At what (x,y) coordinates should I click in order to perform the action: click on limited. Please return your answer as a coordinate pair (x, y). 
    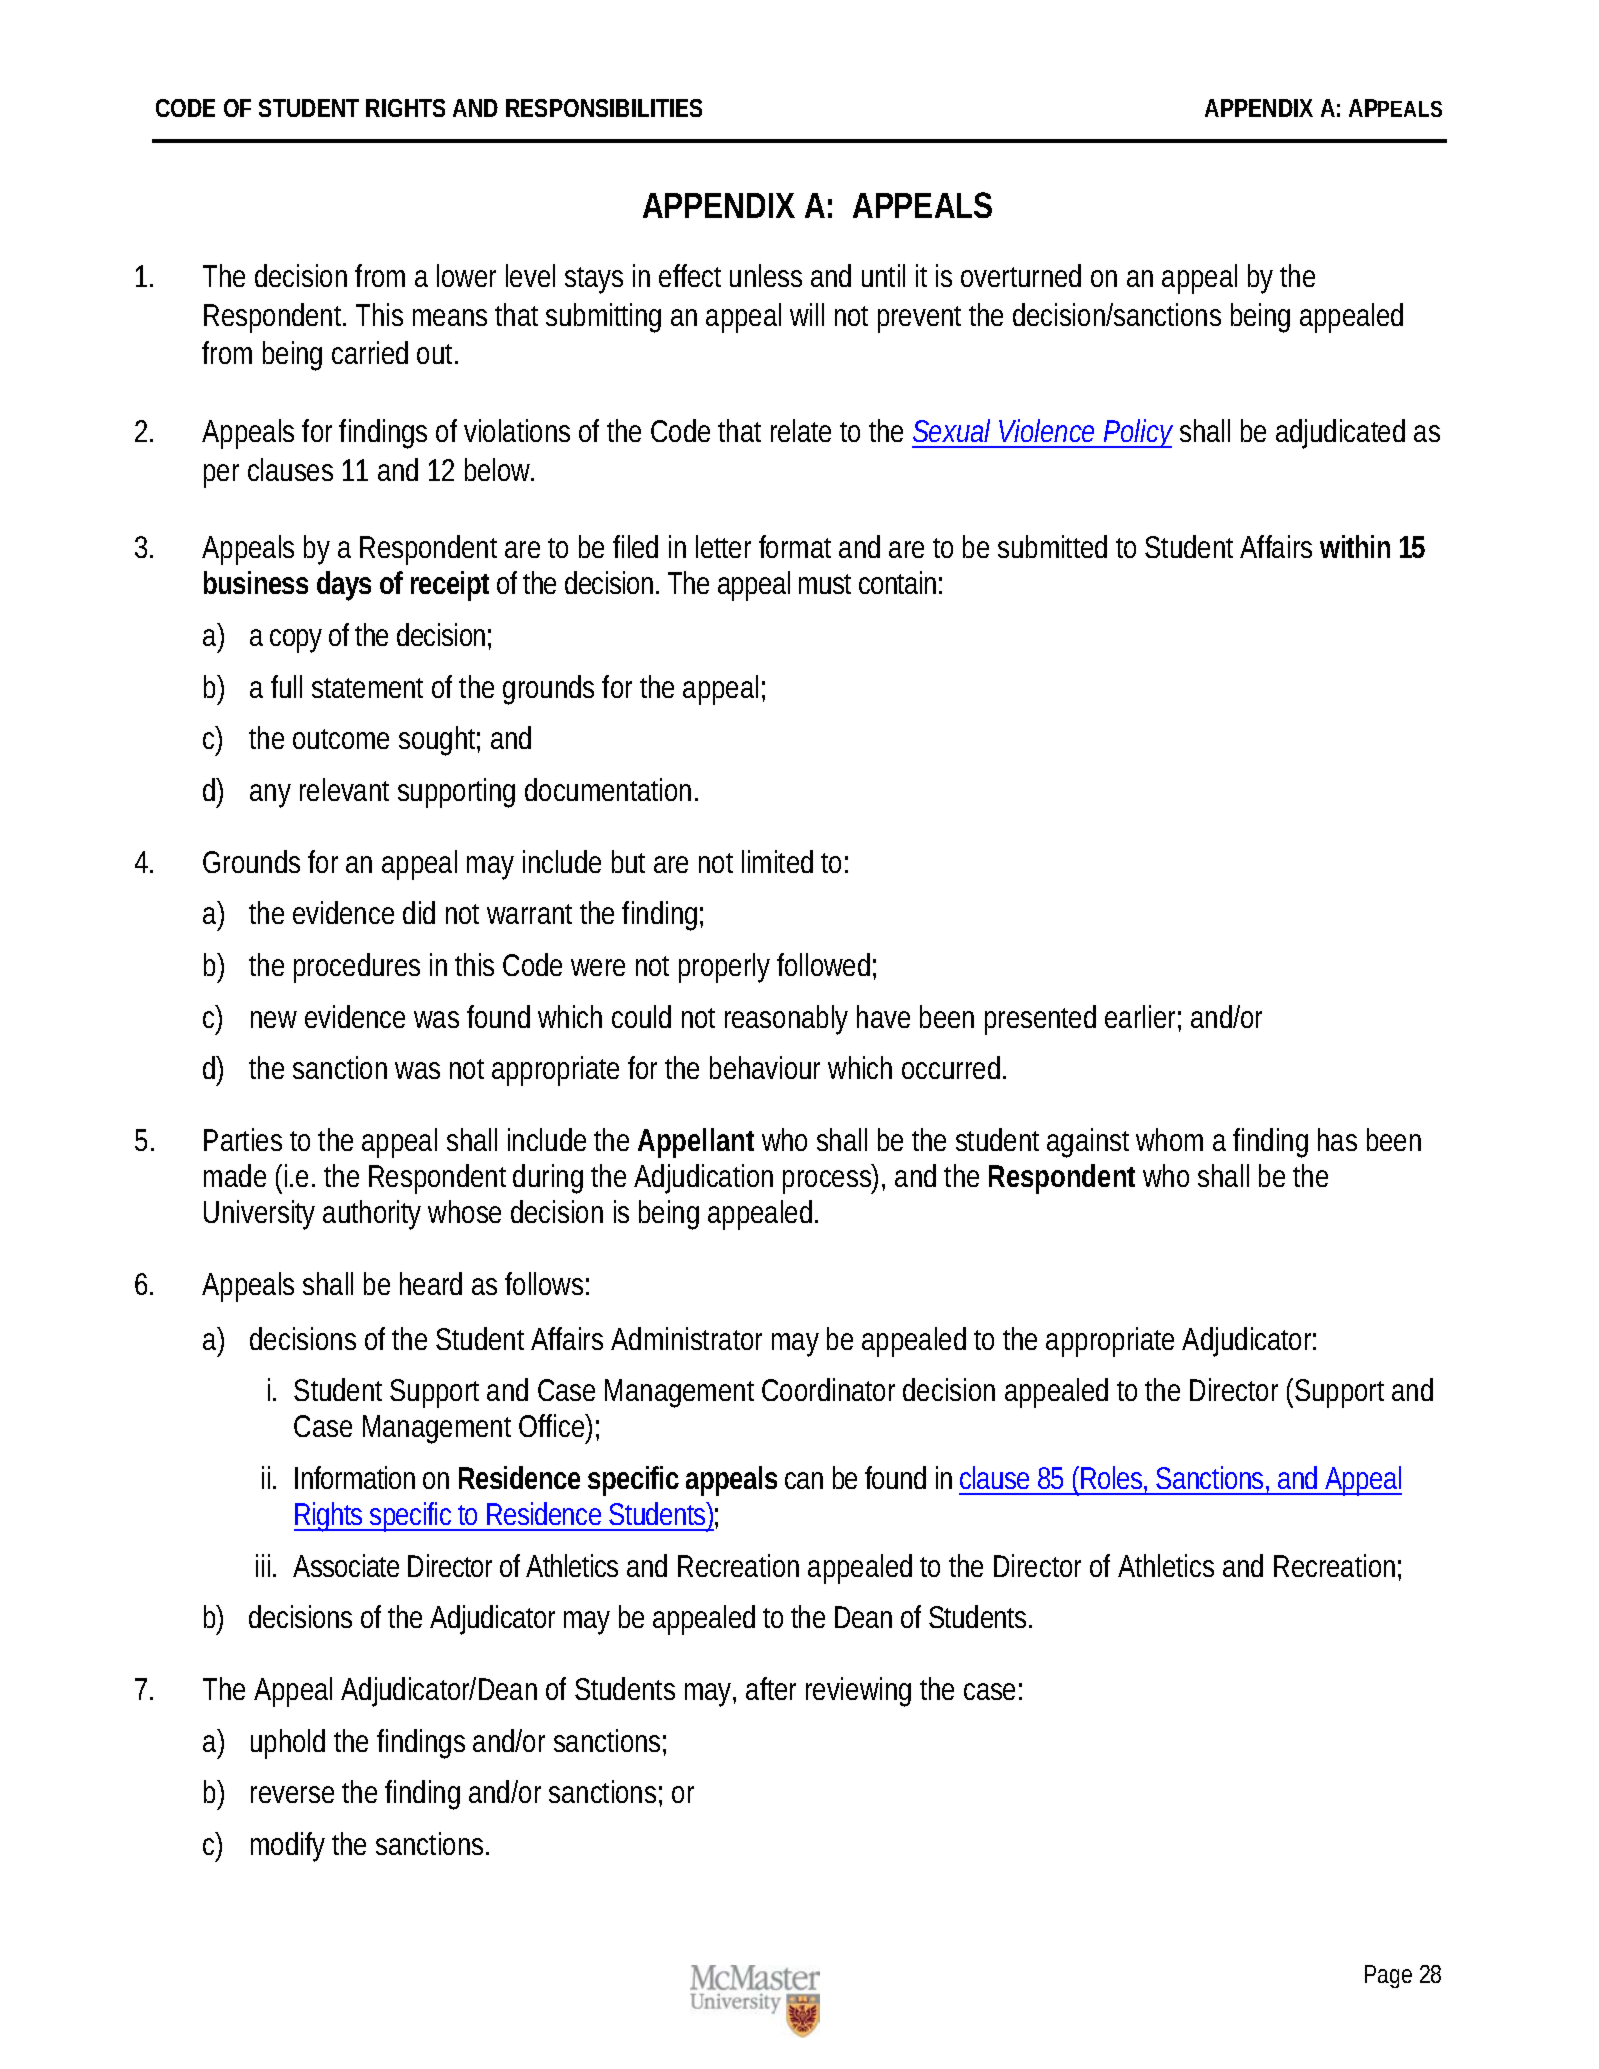
    Looking at the image, I should click on (782, 861).
